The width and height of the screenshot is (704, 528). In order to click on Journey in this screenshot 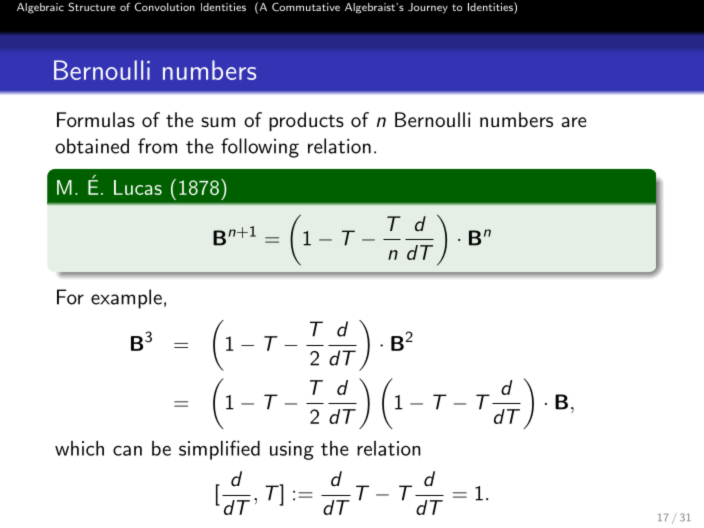, I will do `click(428, 8)`.
